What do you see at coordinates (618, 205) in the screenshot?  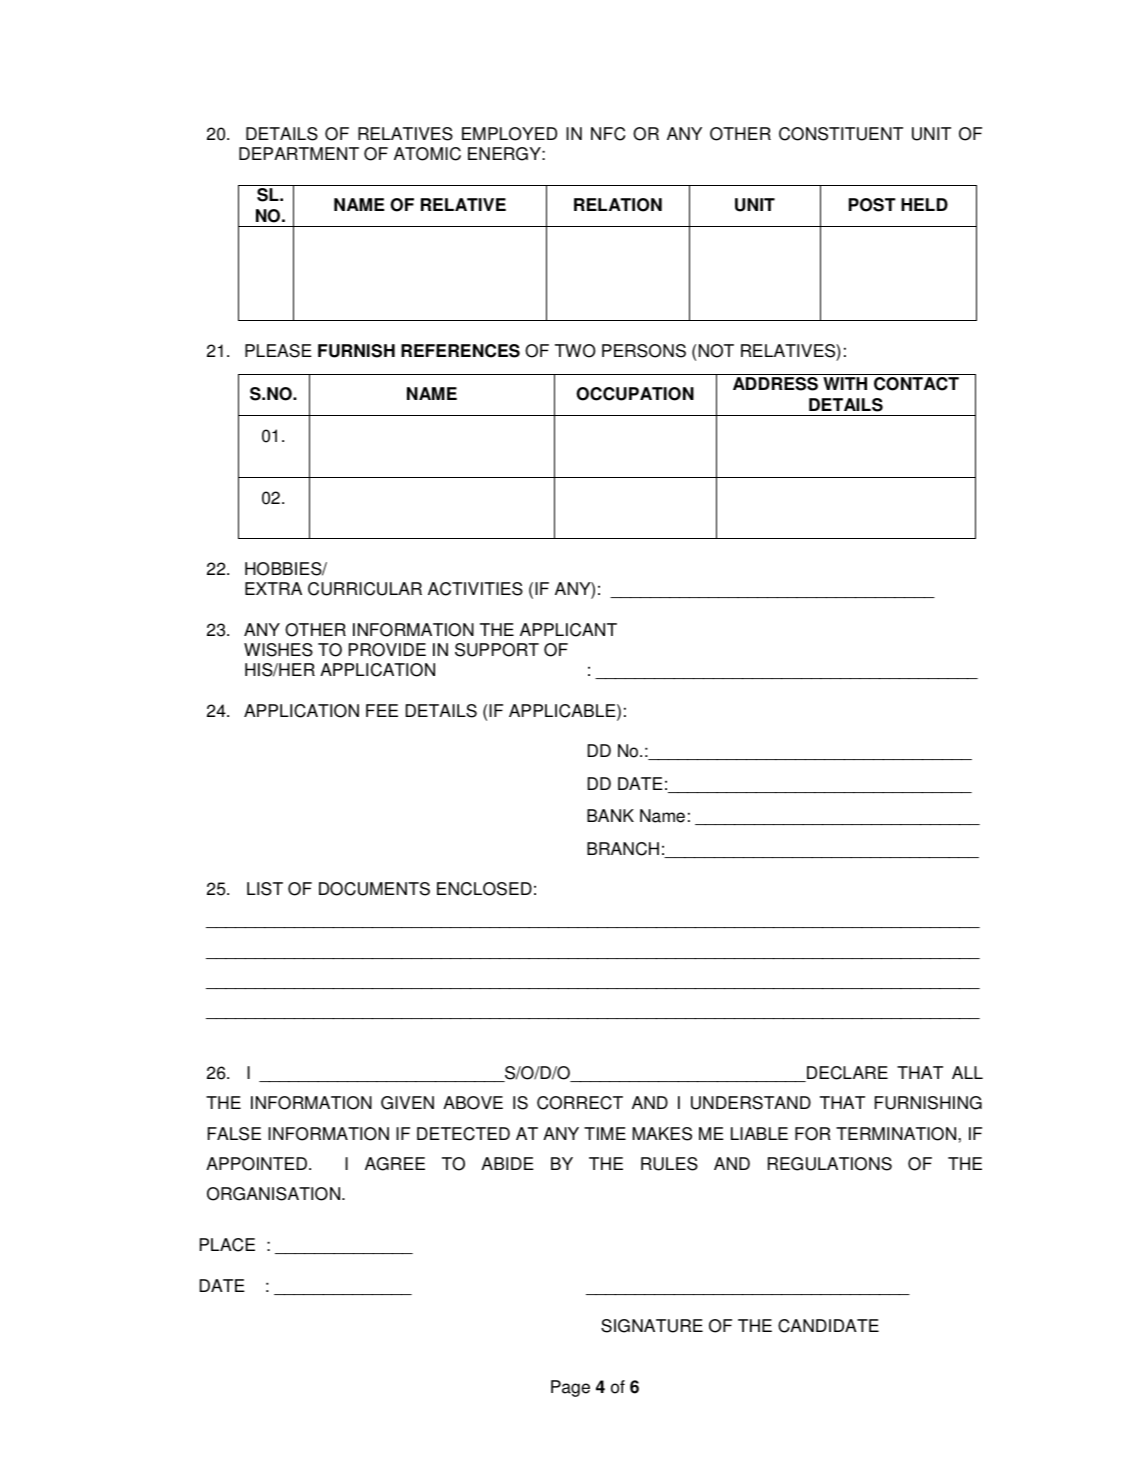 I see `RELATION` at bounding box center [618, 205].
